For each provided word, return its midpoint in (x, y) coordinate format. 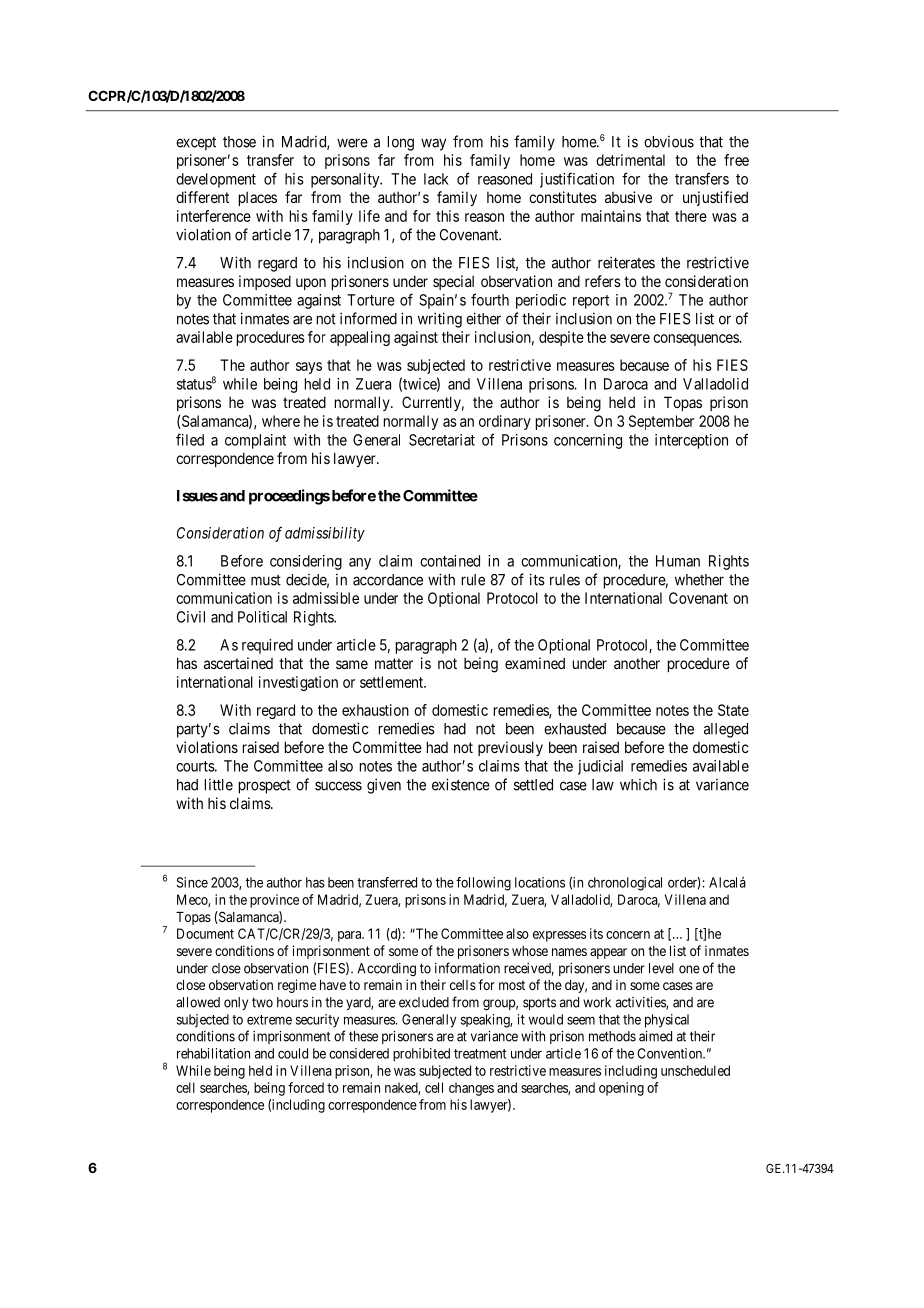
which (638, 785)
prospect (265, 787)
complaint (255, 441)
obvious (669, 142)
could (293, 1053)
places (258, 199)
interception (691, 441)
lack (436, 179)
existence (461, 784)
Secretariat (442, 440)
